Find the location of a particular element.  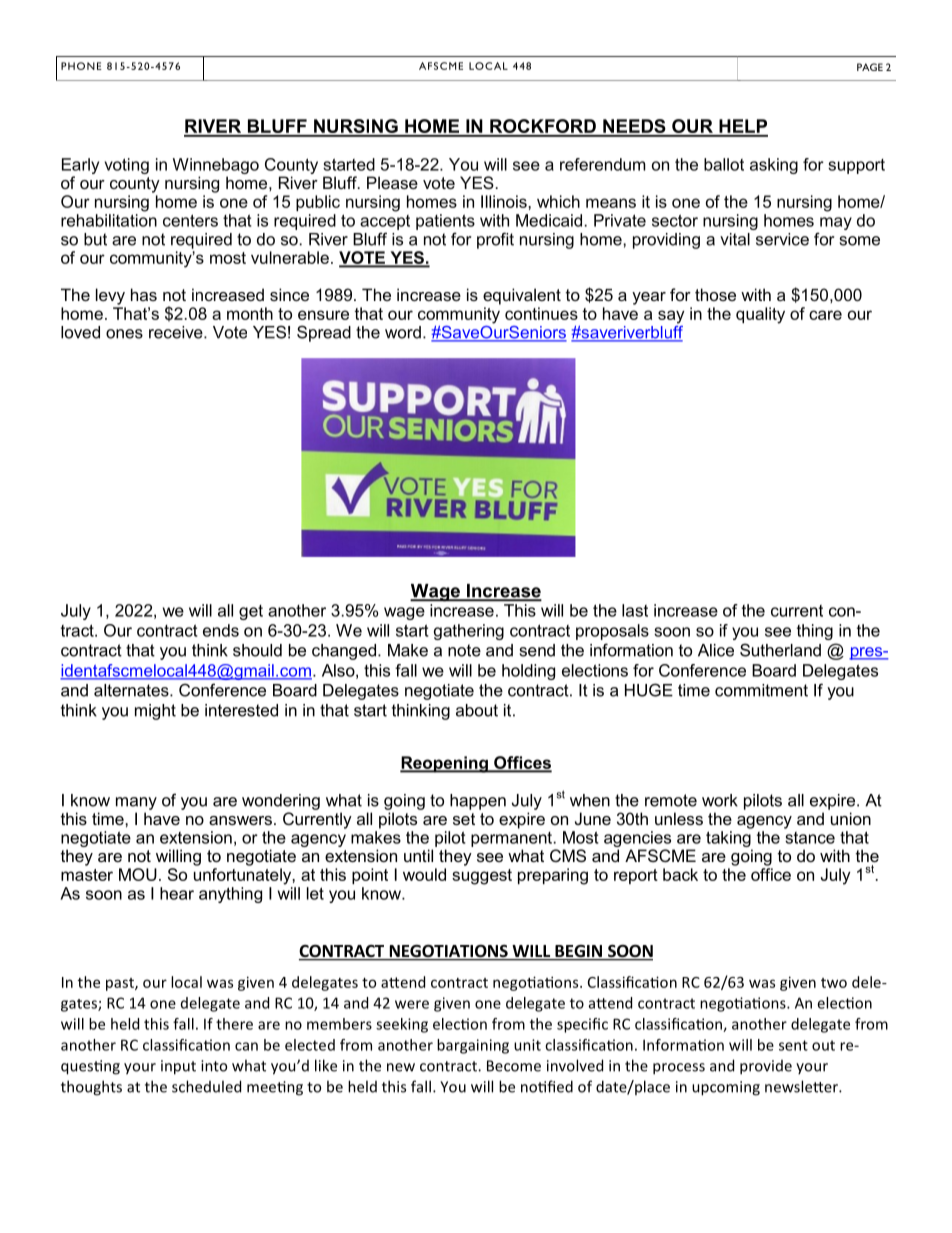

gathering is located at coordinates (469, 632).
